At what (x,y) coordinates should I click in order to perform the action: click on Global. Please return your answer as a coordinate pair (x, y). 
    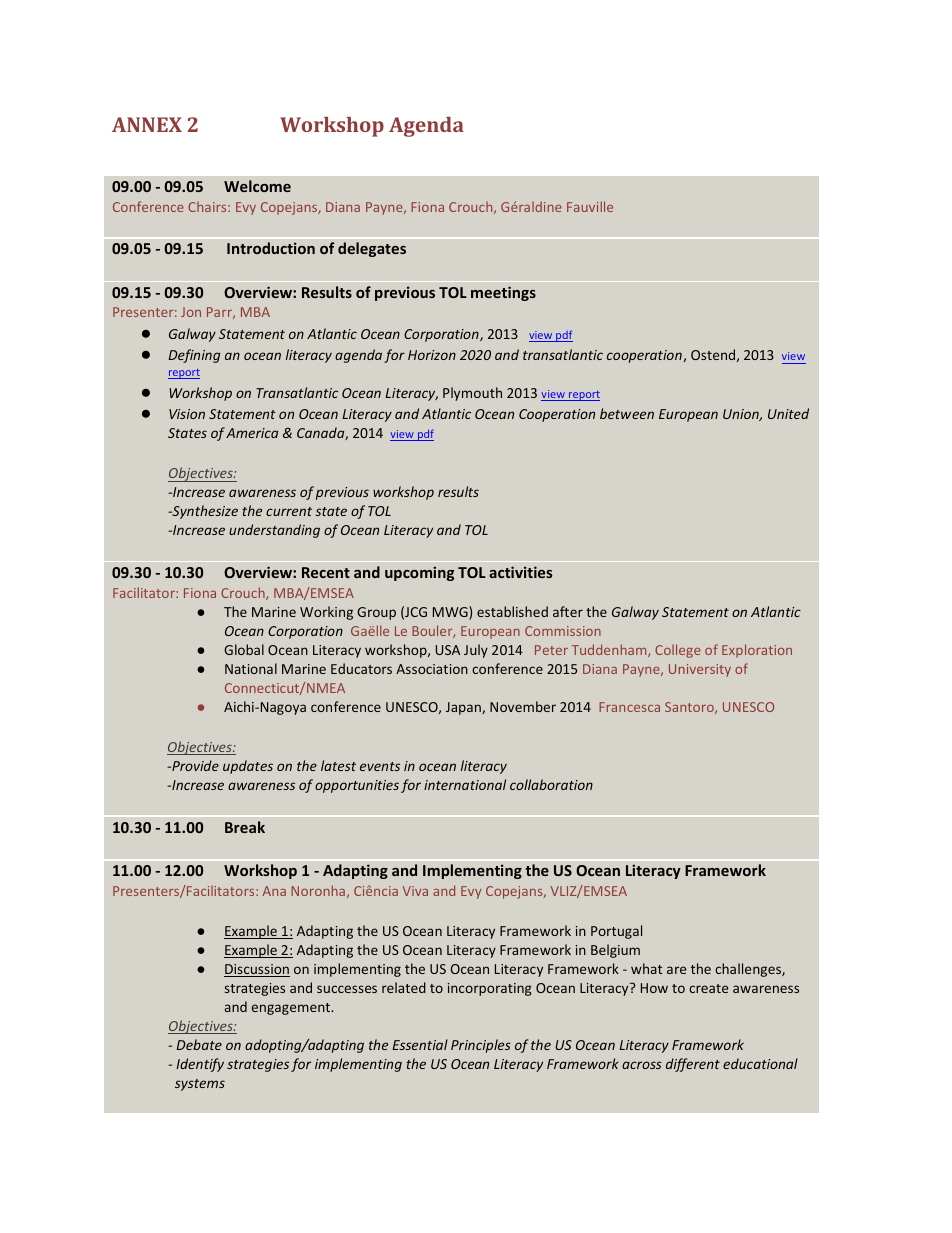
    Looking at the image, I should click on (244, 649).
